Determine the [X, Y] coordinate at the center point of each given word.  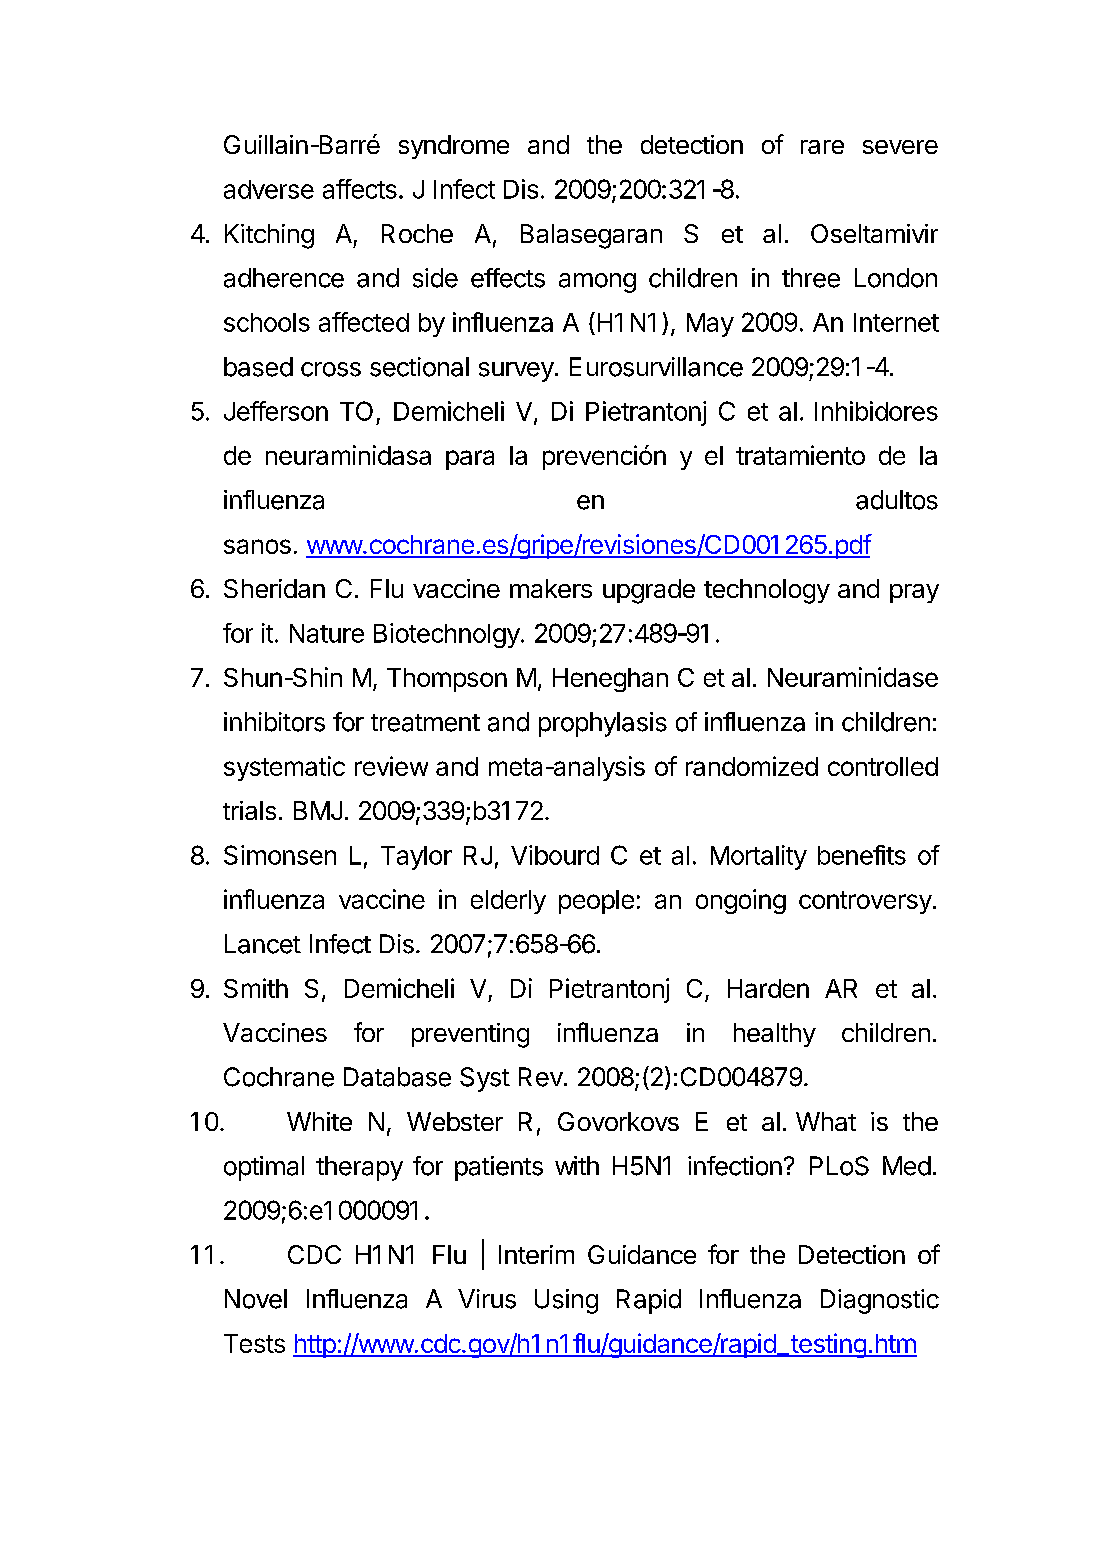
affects [360, 189]
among [597, 283]
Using [566, 1301]
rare [822, 147]
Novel [256, 1299]
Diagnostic [880, 1301]
